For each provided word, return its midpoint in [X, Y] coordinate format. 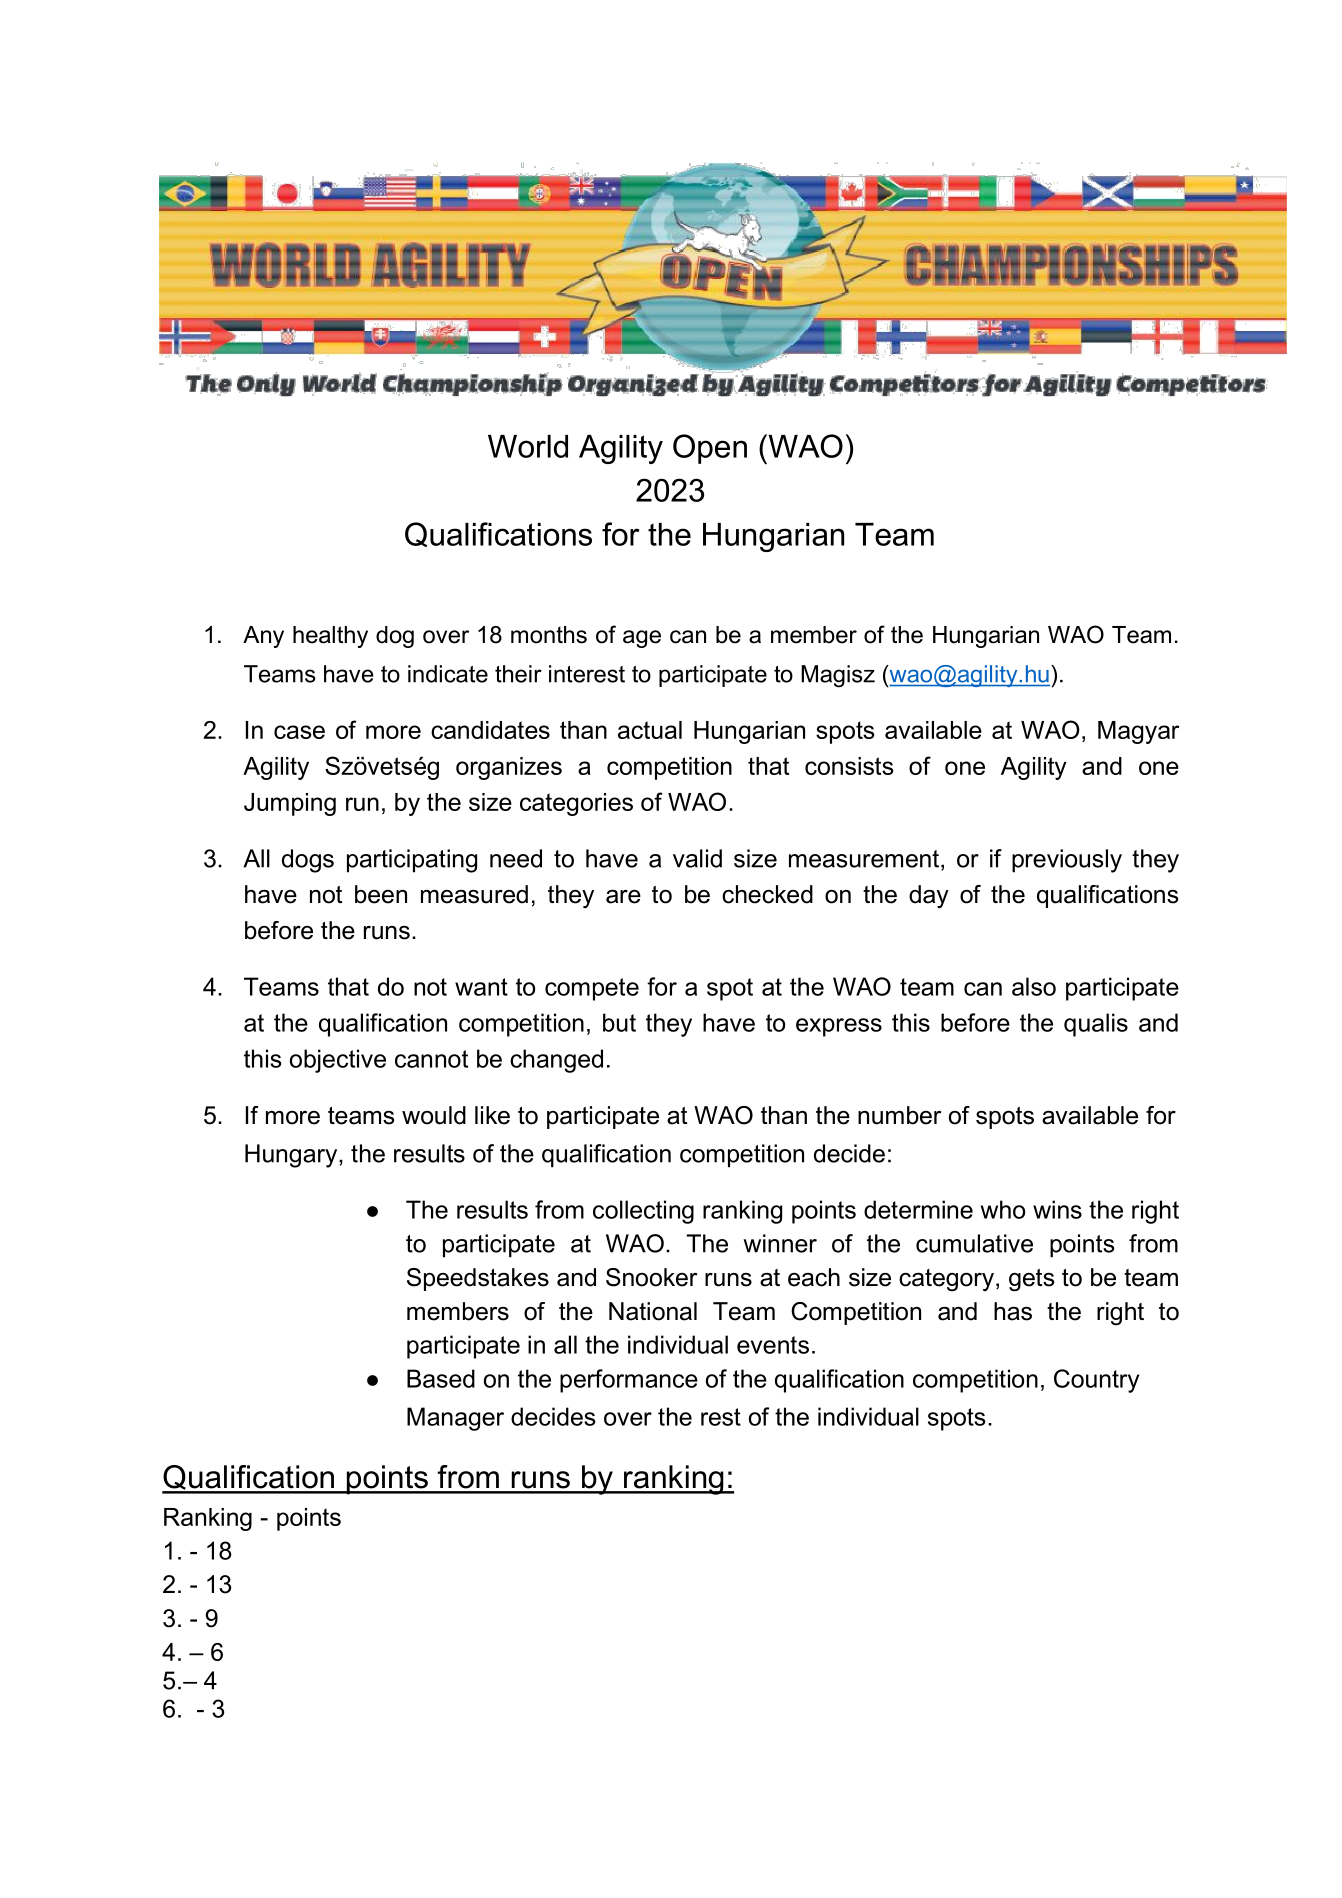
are [623, 897]
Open [710, 449]
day [929, 897]
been [381, 894]
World [528, 446]
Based [441, 1378]
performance [629, 1381]
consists [849, 766]
